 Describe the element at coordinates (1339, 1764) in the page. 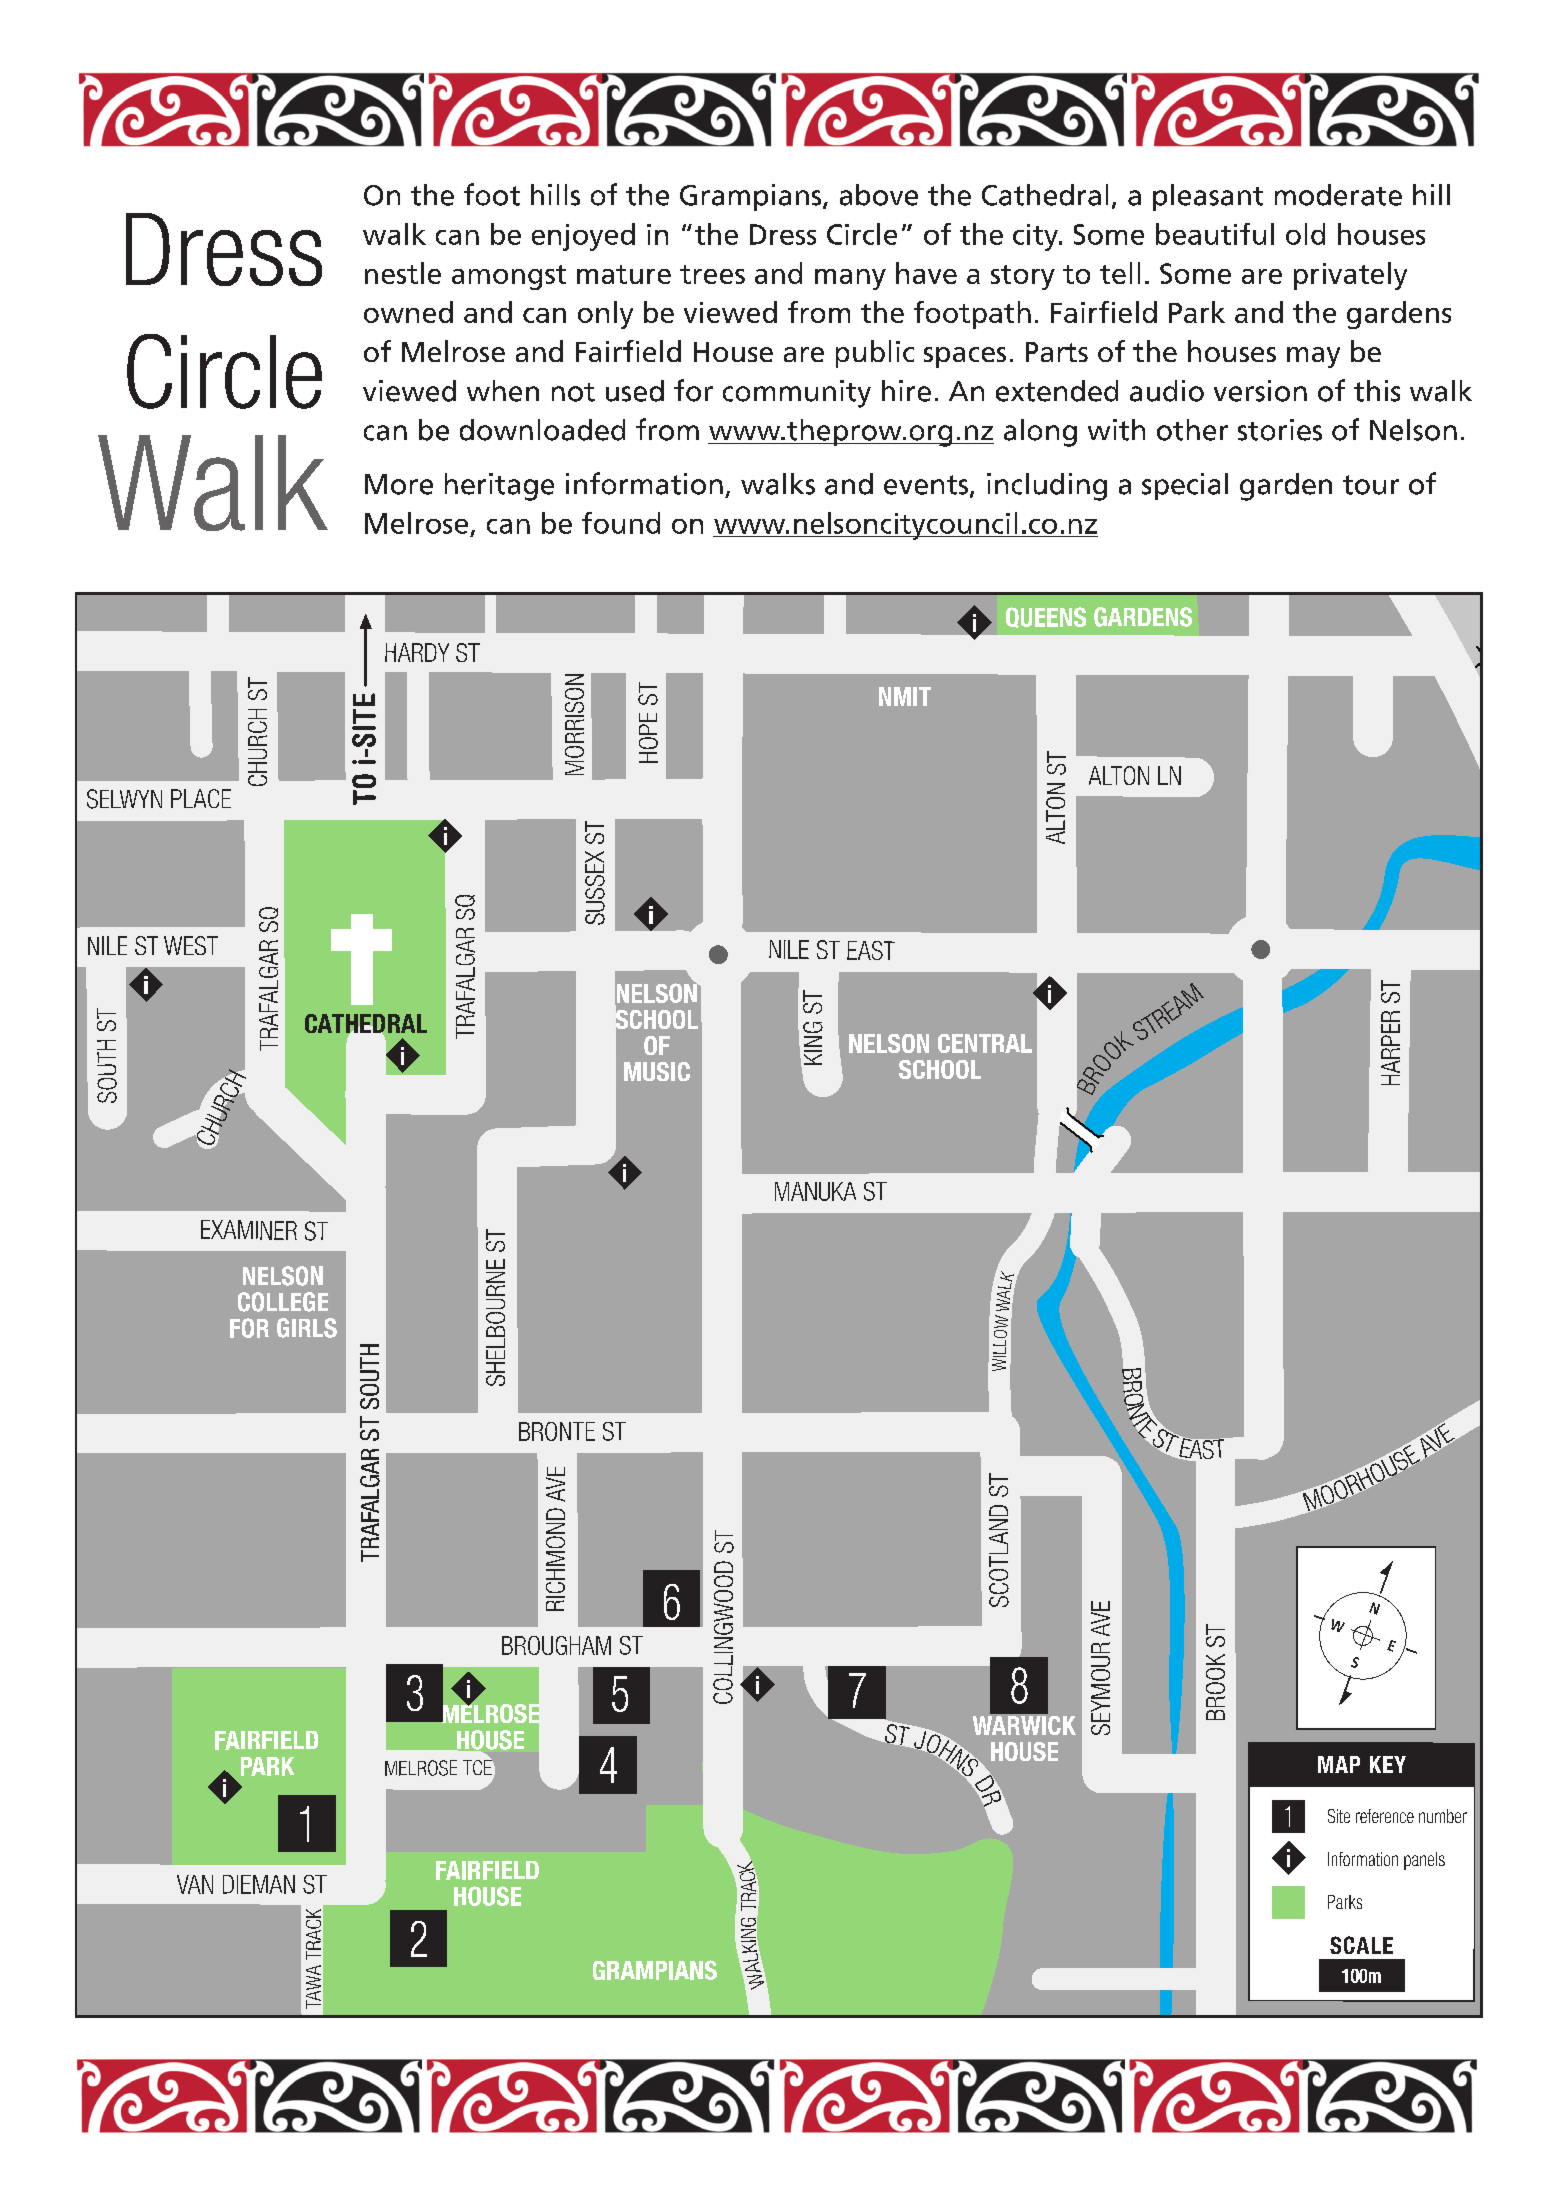

I see `MAP` at that location.
